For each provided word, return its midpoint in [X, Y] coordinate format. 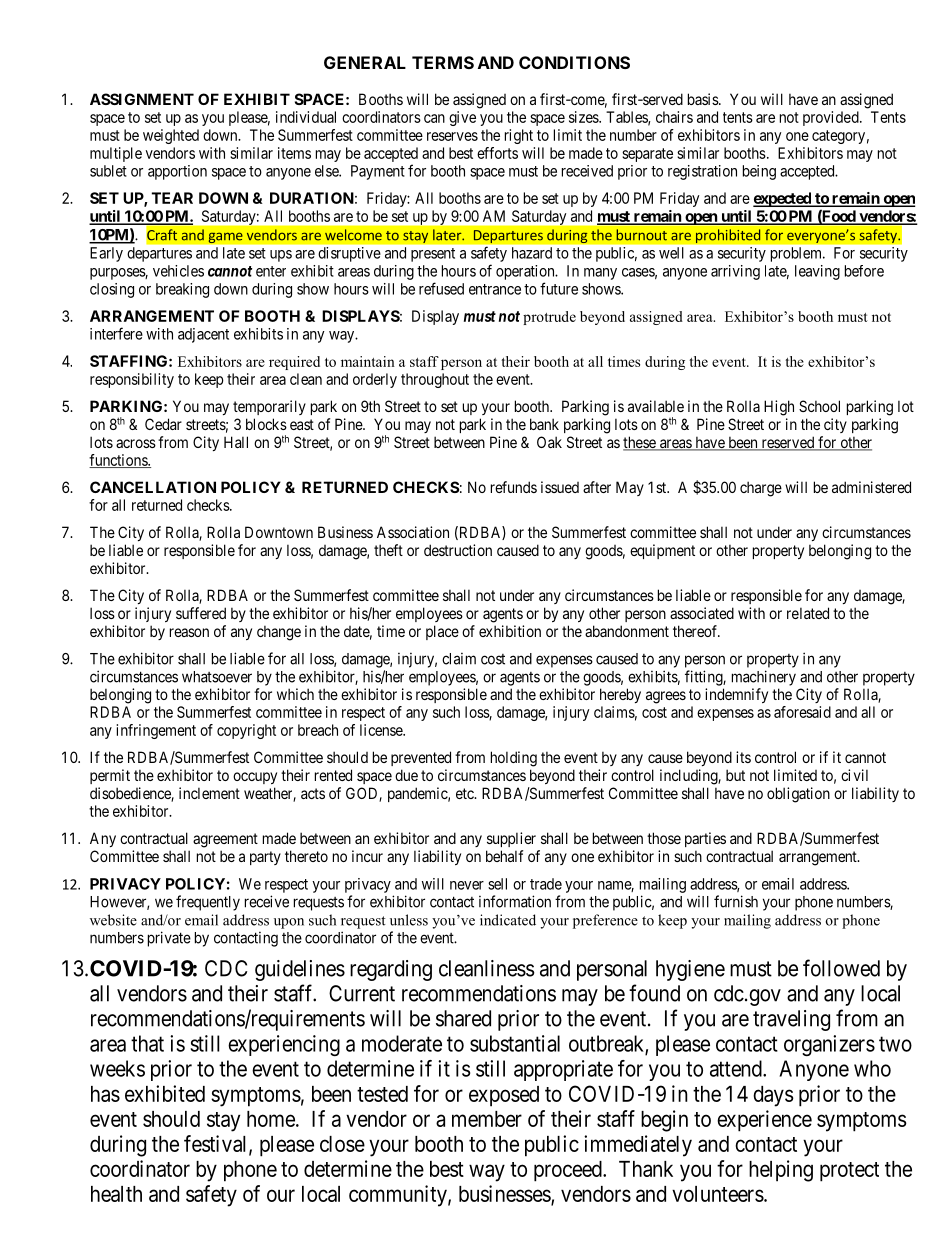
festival [217, 1144]
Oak [549, 442]
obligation [798, 795]
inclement [209, 793]
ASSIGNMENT [142, 99]
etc [466, 793]
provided [832, 118]
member [487, 1119]
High [779, 408]
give [462, 118]
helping [781, 1171]
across [136, 443]
